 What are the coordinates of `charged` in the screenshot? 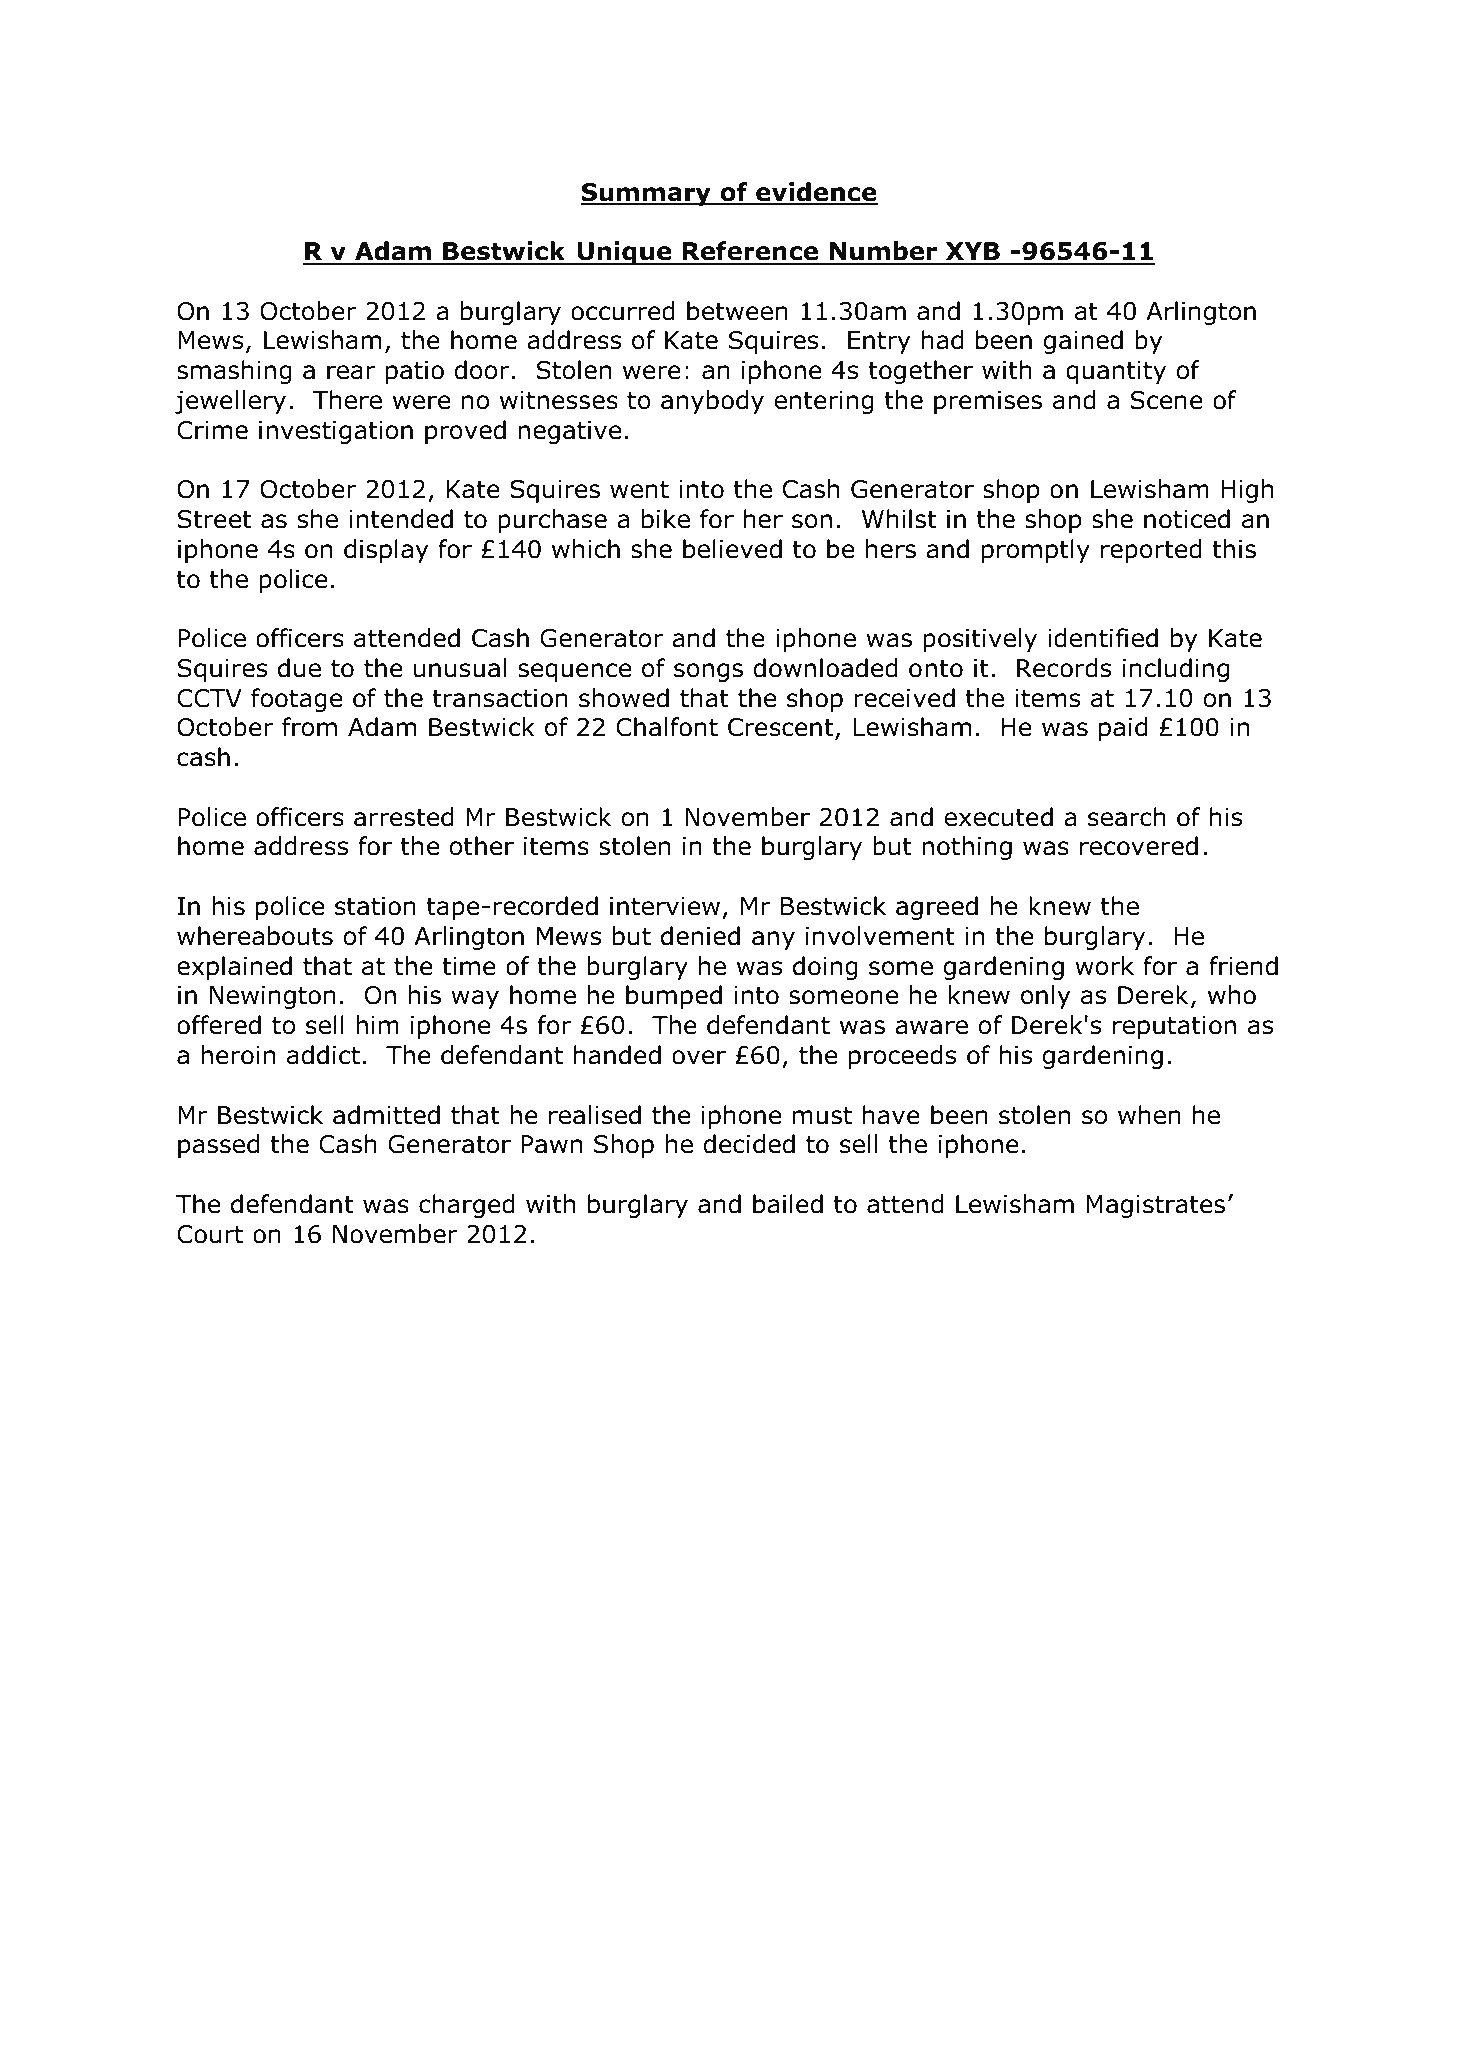 It's located at (467, 1206).
